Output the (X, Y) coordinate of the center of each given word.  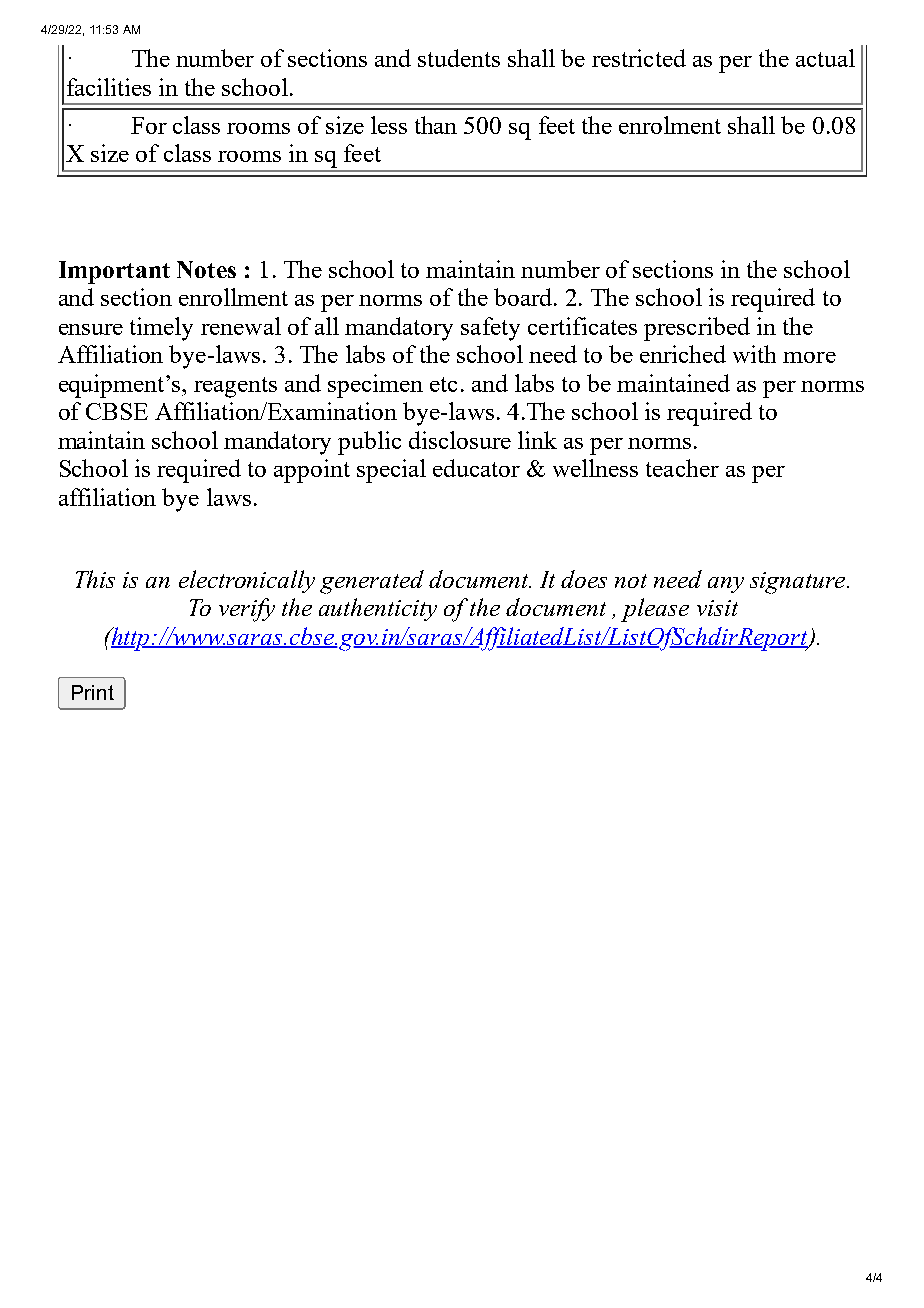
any (726, 585)
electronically (247, 581)
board (523, 297)
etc (443, 384)
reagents (235, 387)
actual (825, 58)
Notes (206, 269)
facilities (109, 87)
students (459, 58)
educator (476, 468)
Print (93, 692)
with (754, 354)
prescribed (697, 329)
